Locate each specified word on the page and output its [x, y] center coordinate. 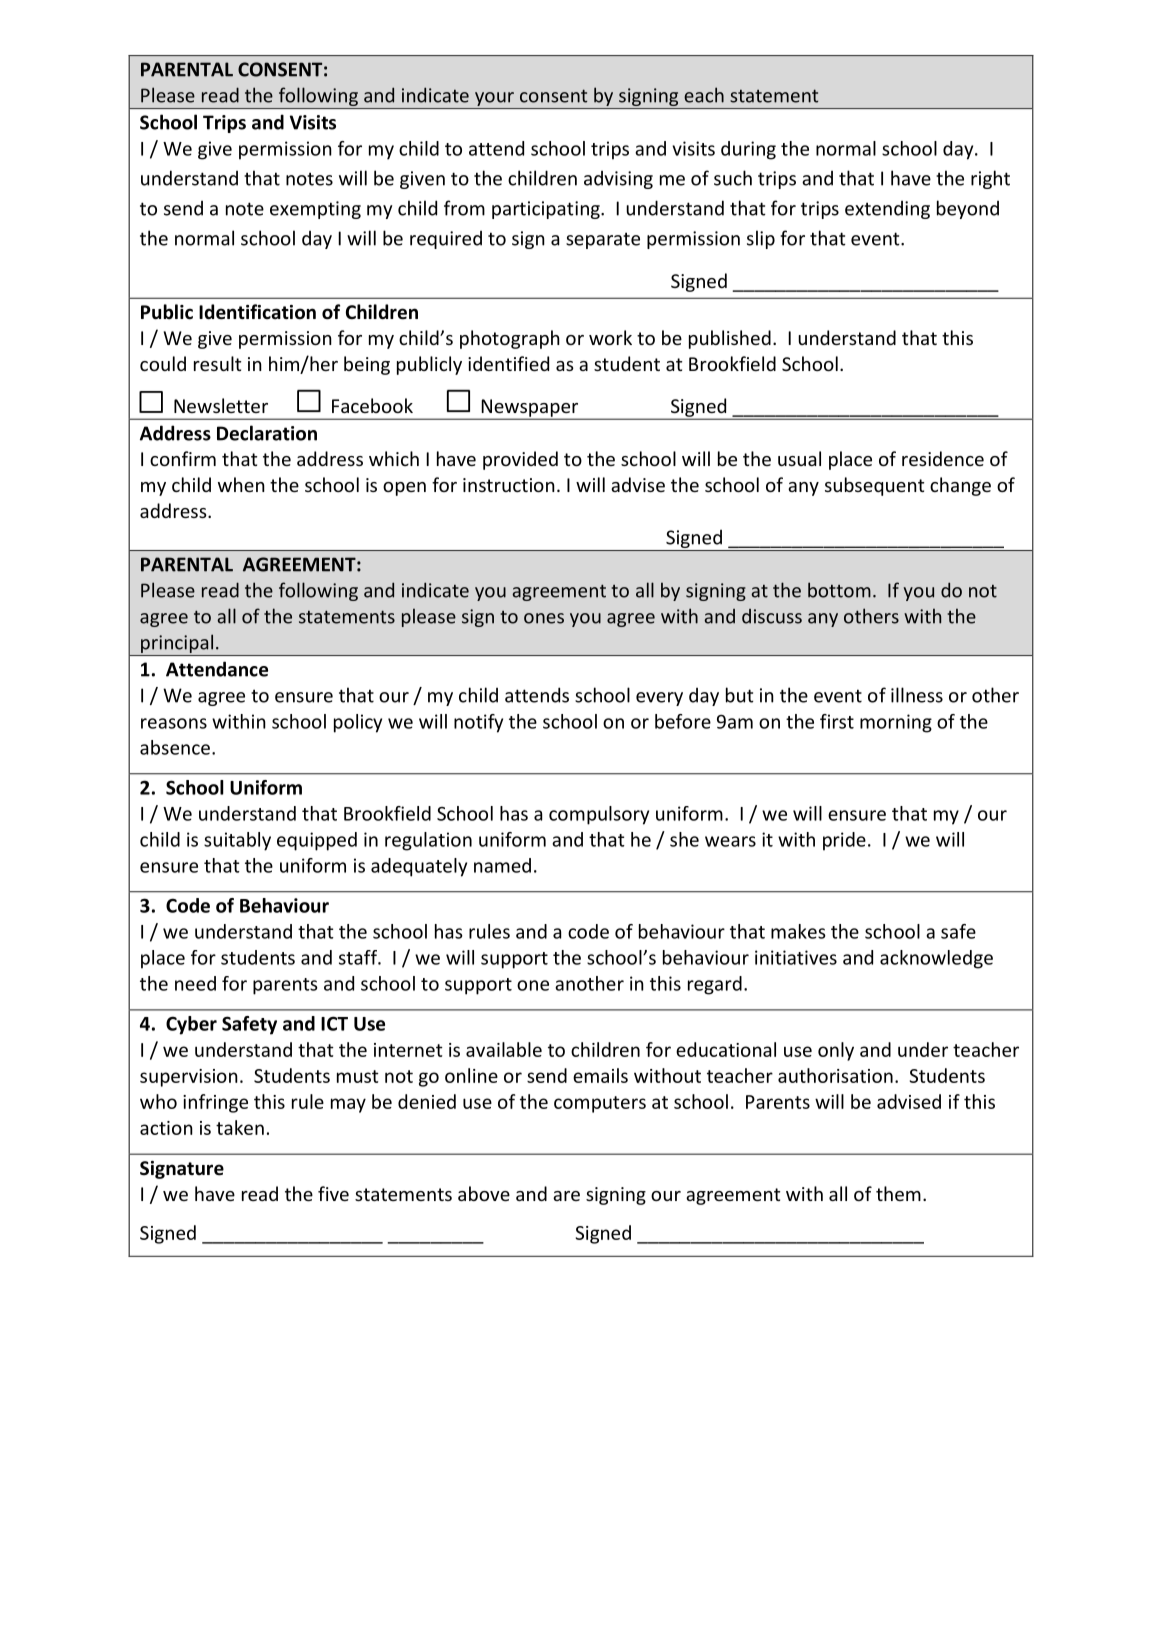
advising [618, 180]
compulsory [599, 815]
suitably [237, 841]
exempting [315, 210]
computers [600, 1104]
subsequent [874, 486]
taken [240, 1127]
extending [887, 210]
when [241, 484]
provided [520, 460]
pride [844, 841]
